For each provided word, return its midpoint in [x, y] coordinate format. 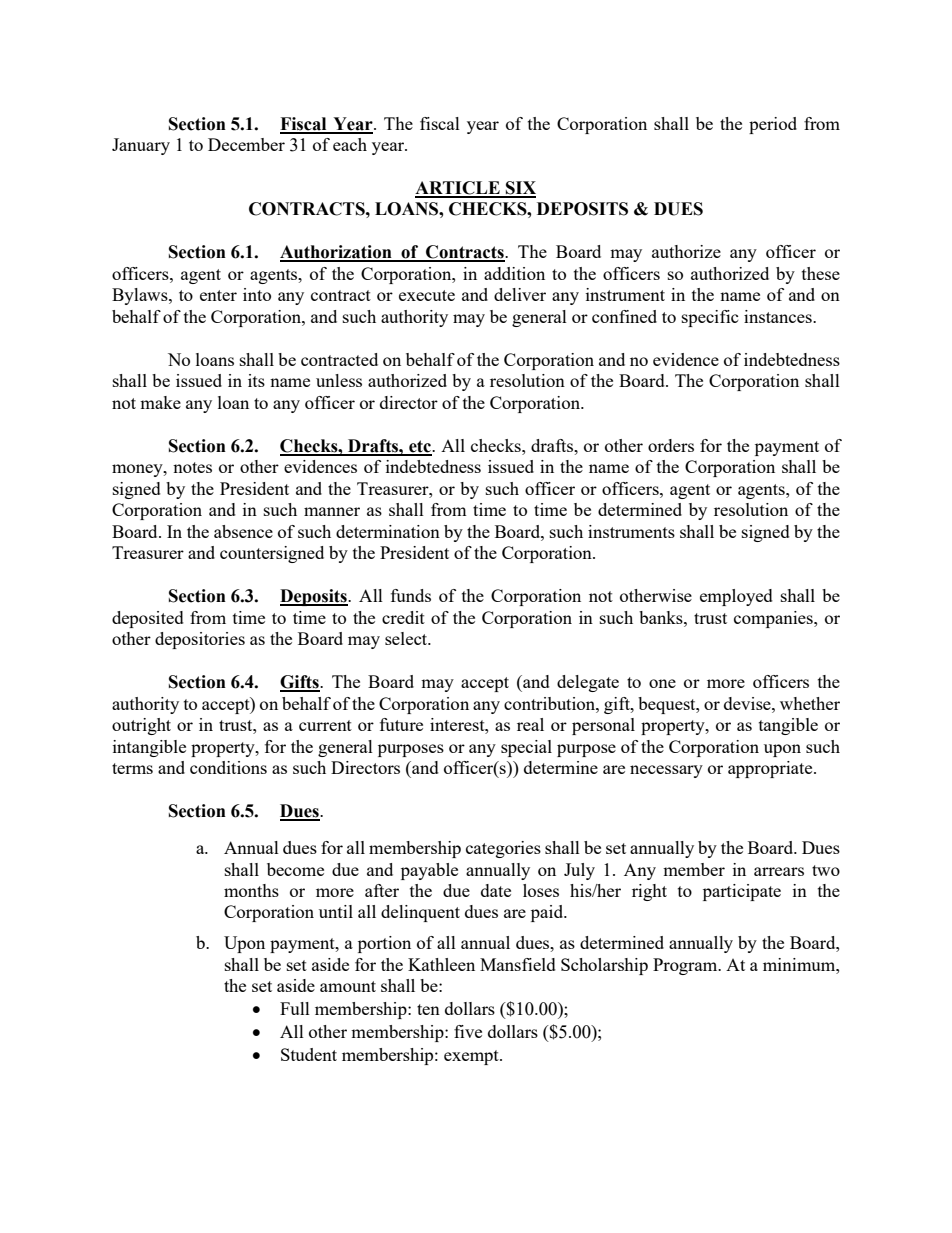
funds [411, 595]
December [246, 144]
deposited [148, 619]
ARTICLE [458, 189]
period [773, 125]
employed [736, 597]
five [468, 1031]
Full [295, 1008]
